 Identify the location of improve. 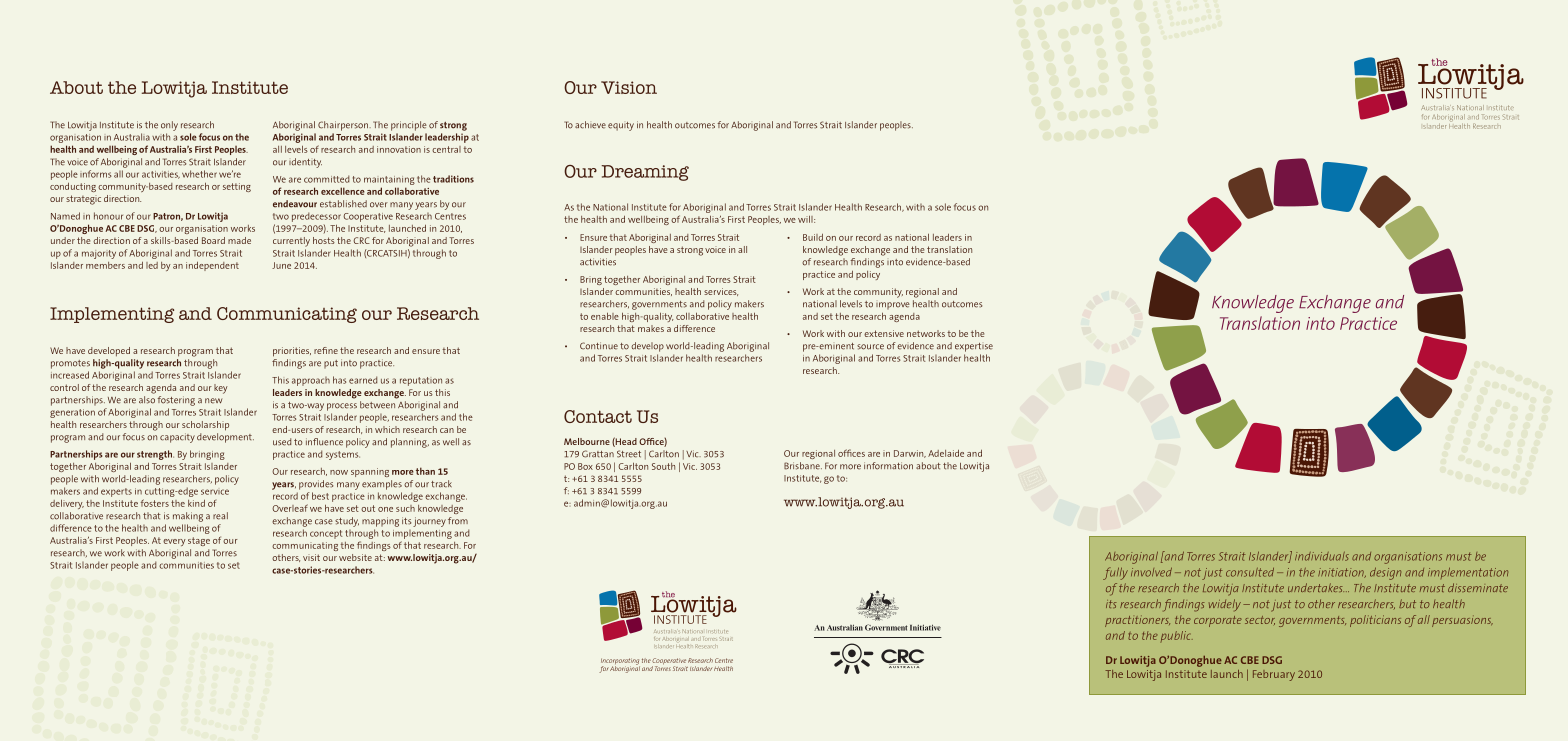
(893, 306).
